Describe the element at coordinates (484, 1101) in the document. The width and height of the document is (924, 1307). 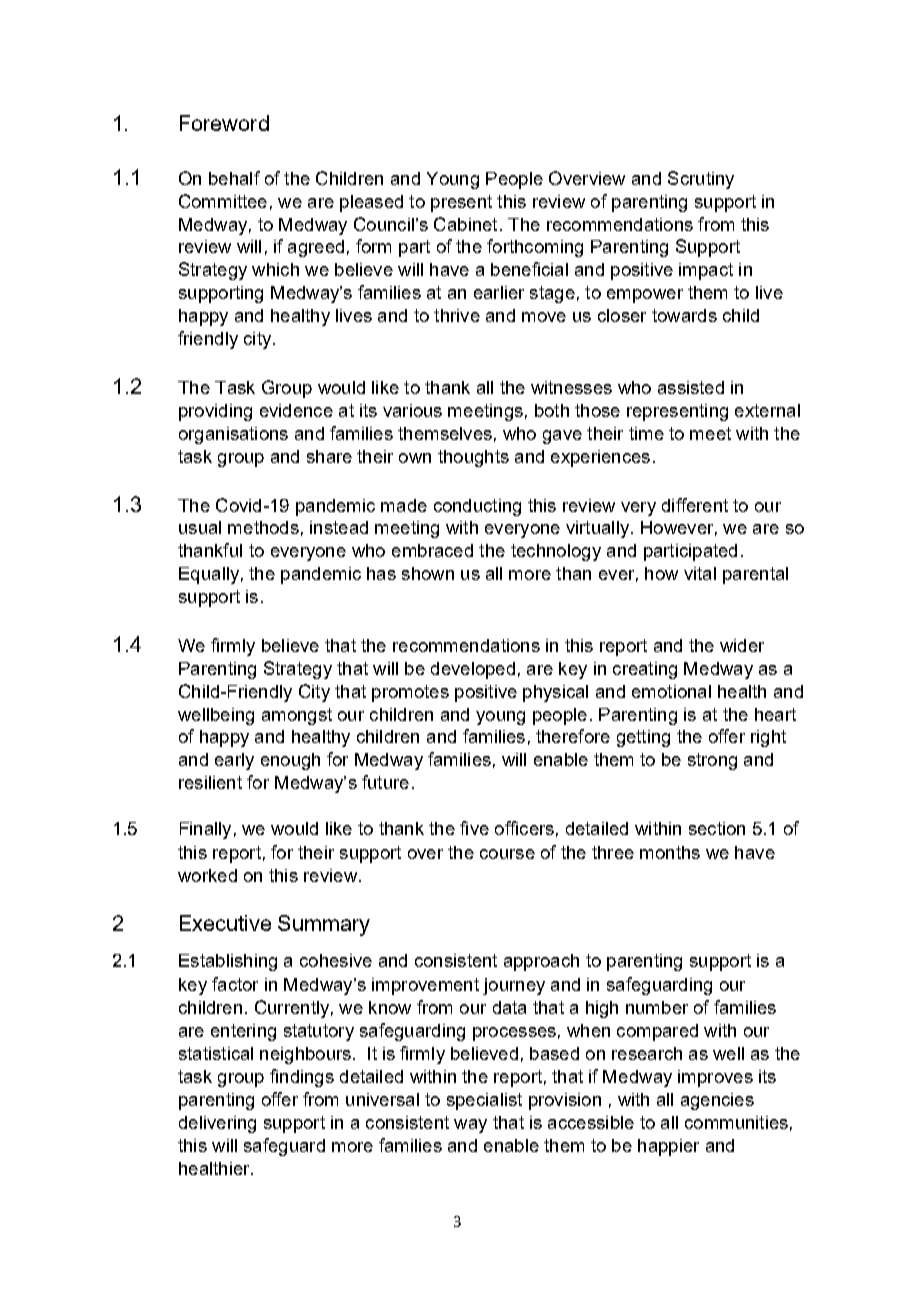
I see `specialist` at that location.
